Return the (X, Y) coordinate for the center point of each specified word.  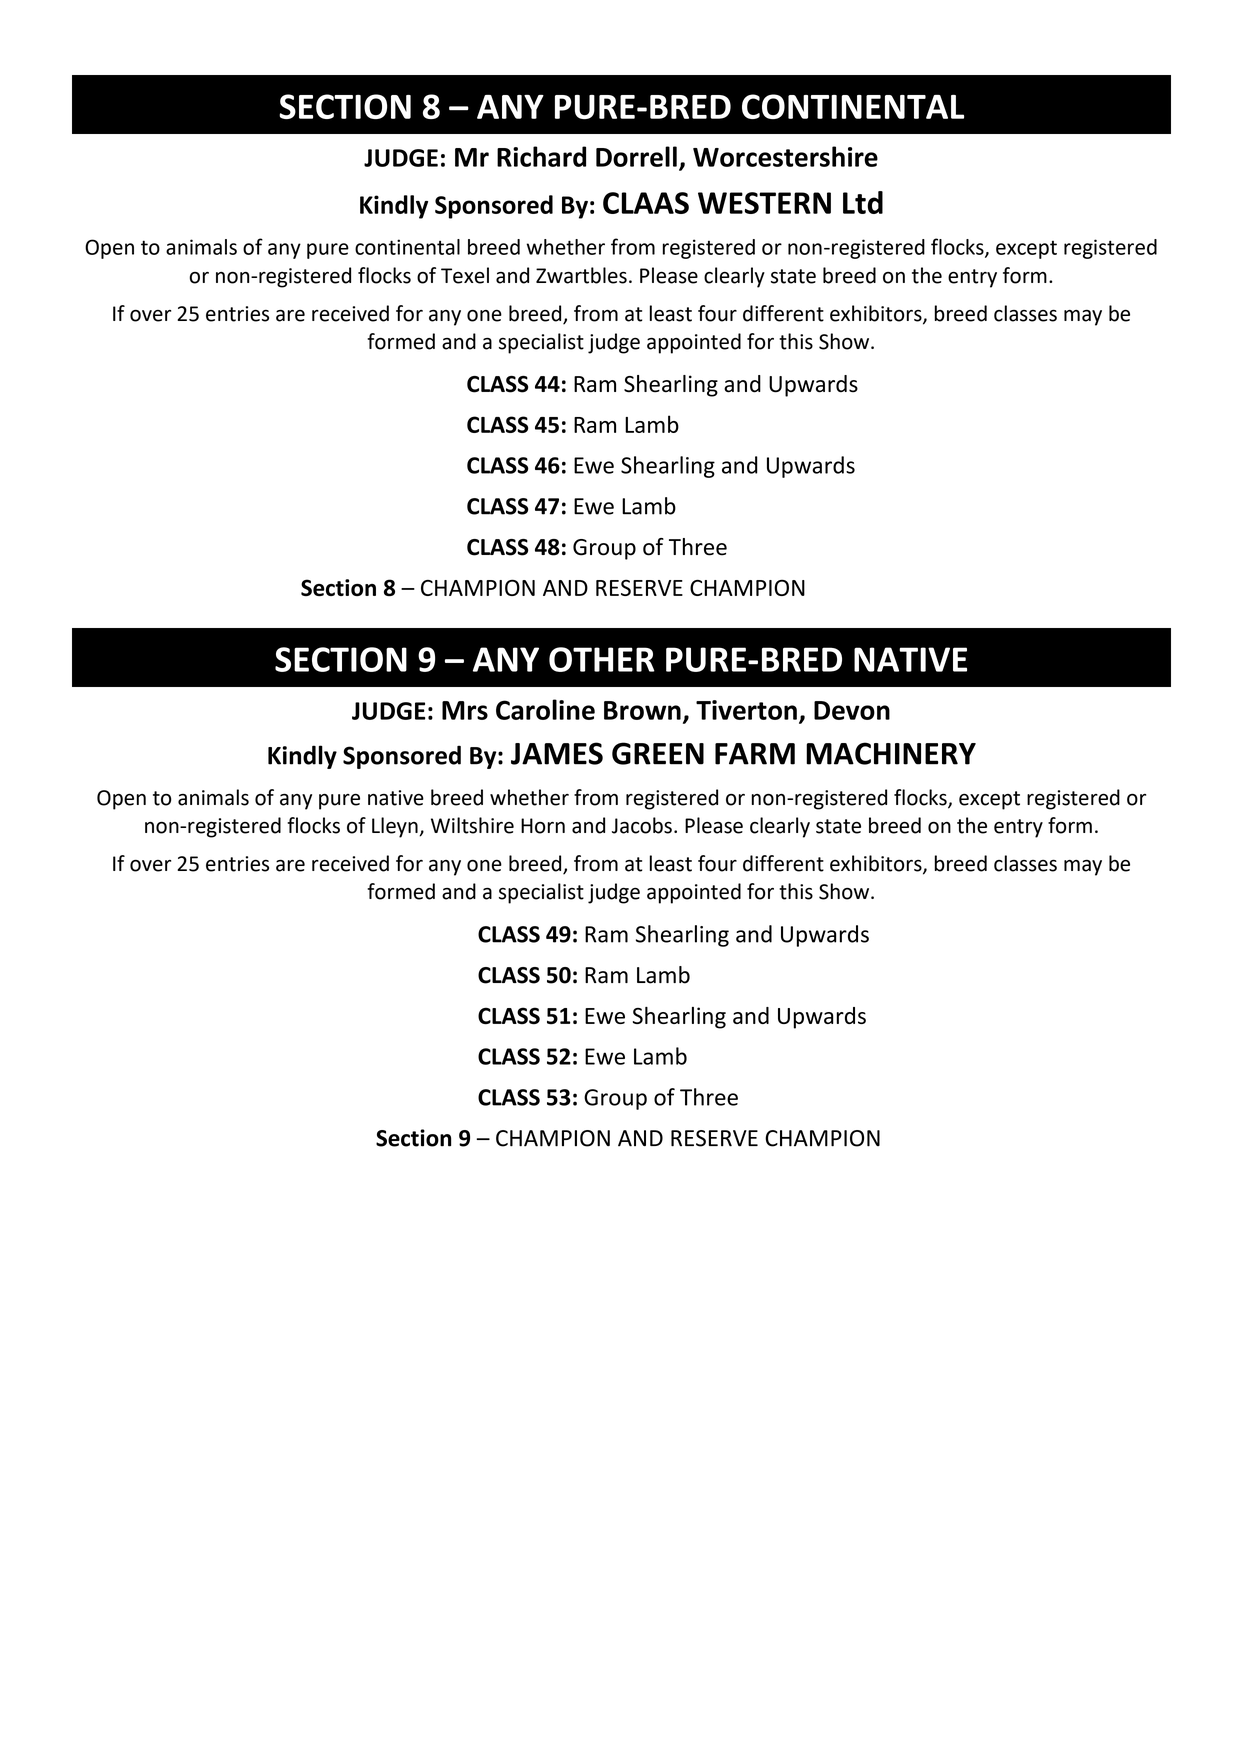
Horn (543, 826)
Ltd (863, 202)
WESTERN (764, 203)
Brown (642, 710)
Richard (541, 156)
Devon (852, 710)
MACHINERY (891, 753)
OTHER (602, 659)
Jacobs (642, 825)
